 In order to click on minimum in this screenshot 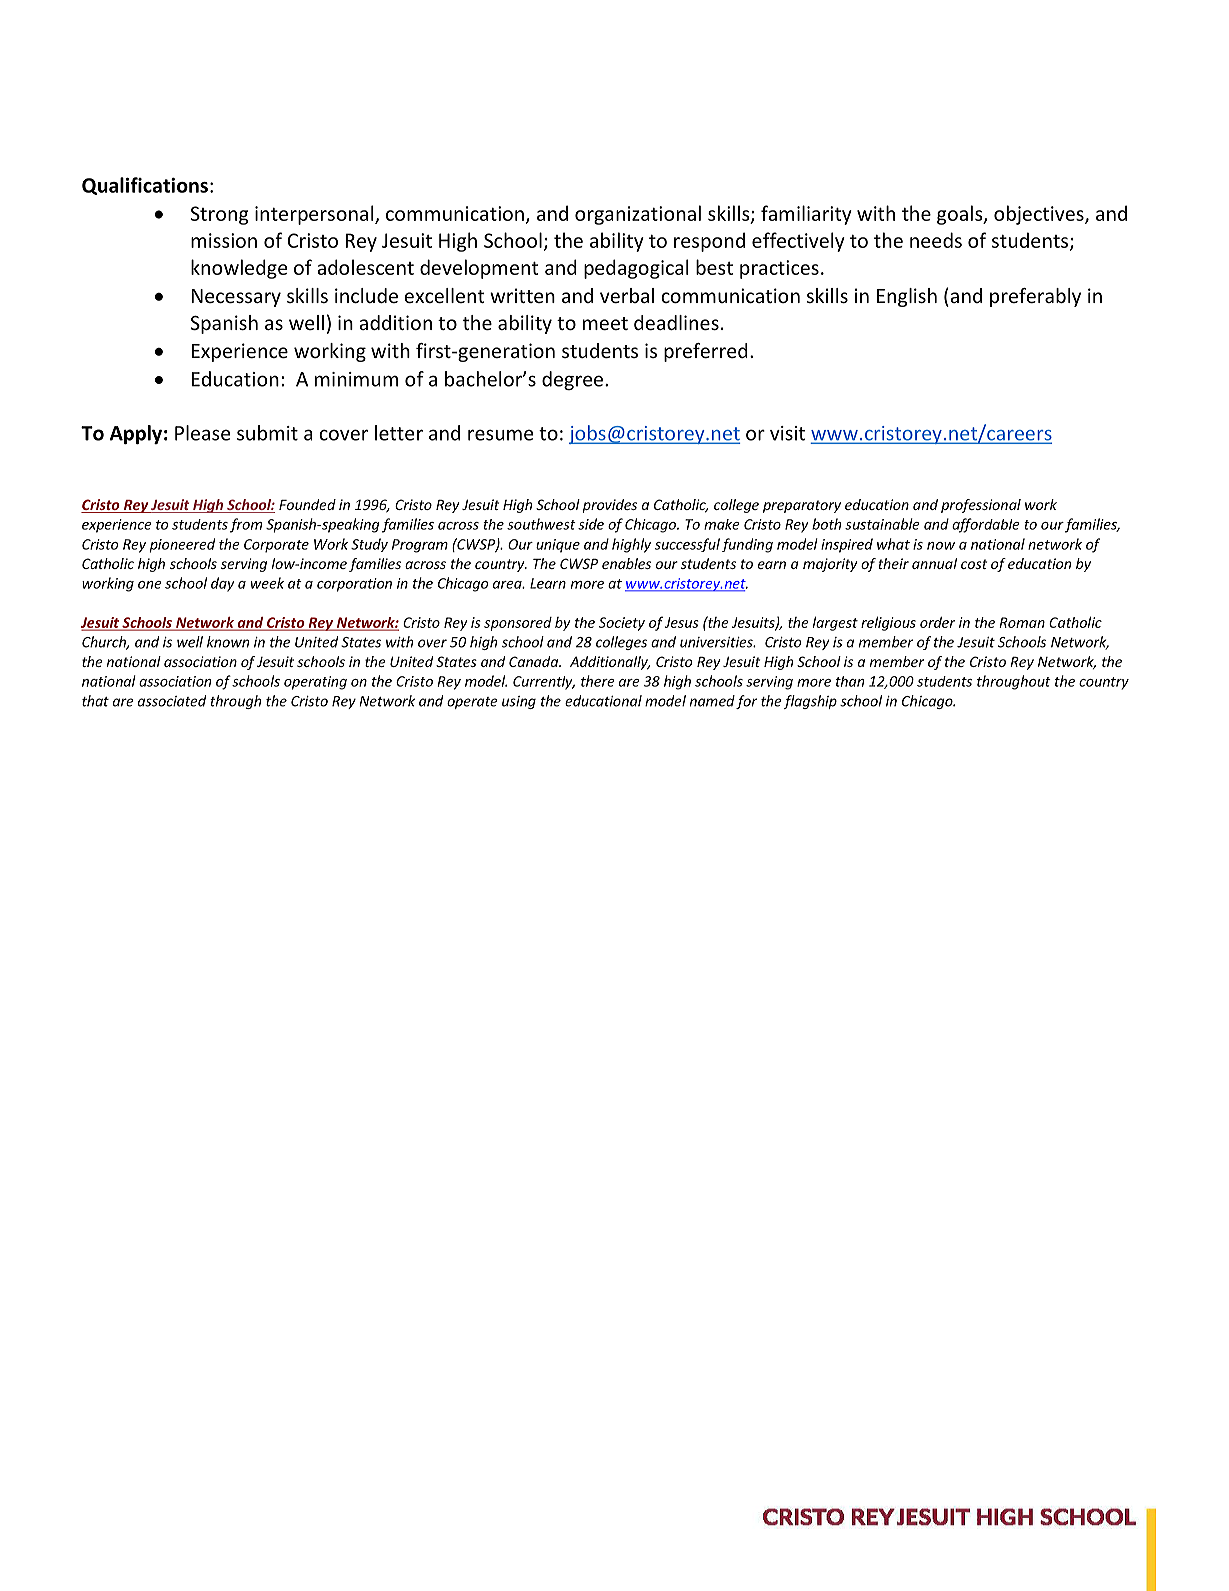, I will do `click(356, 379)`.
